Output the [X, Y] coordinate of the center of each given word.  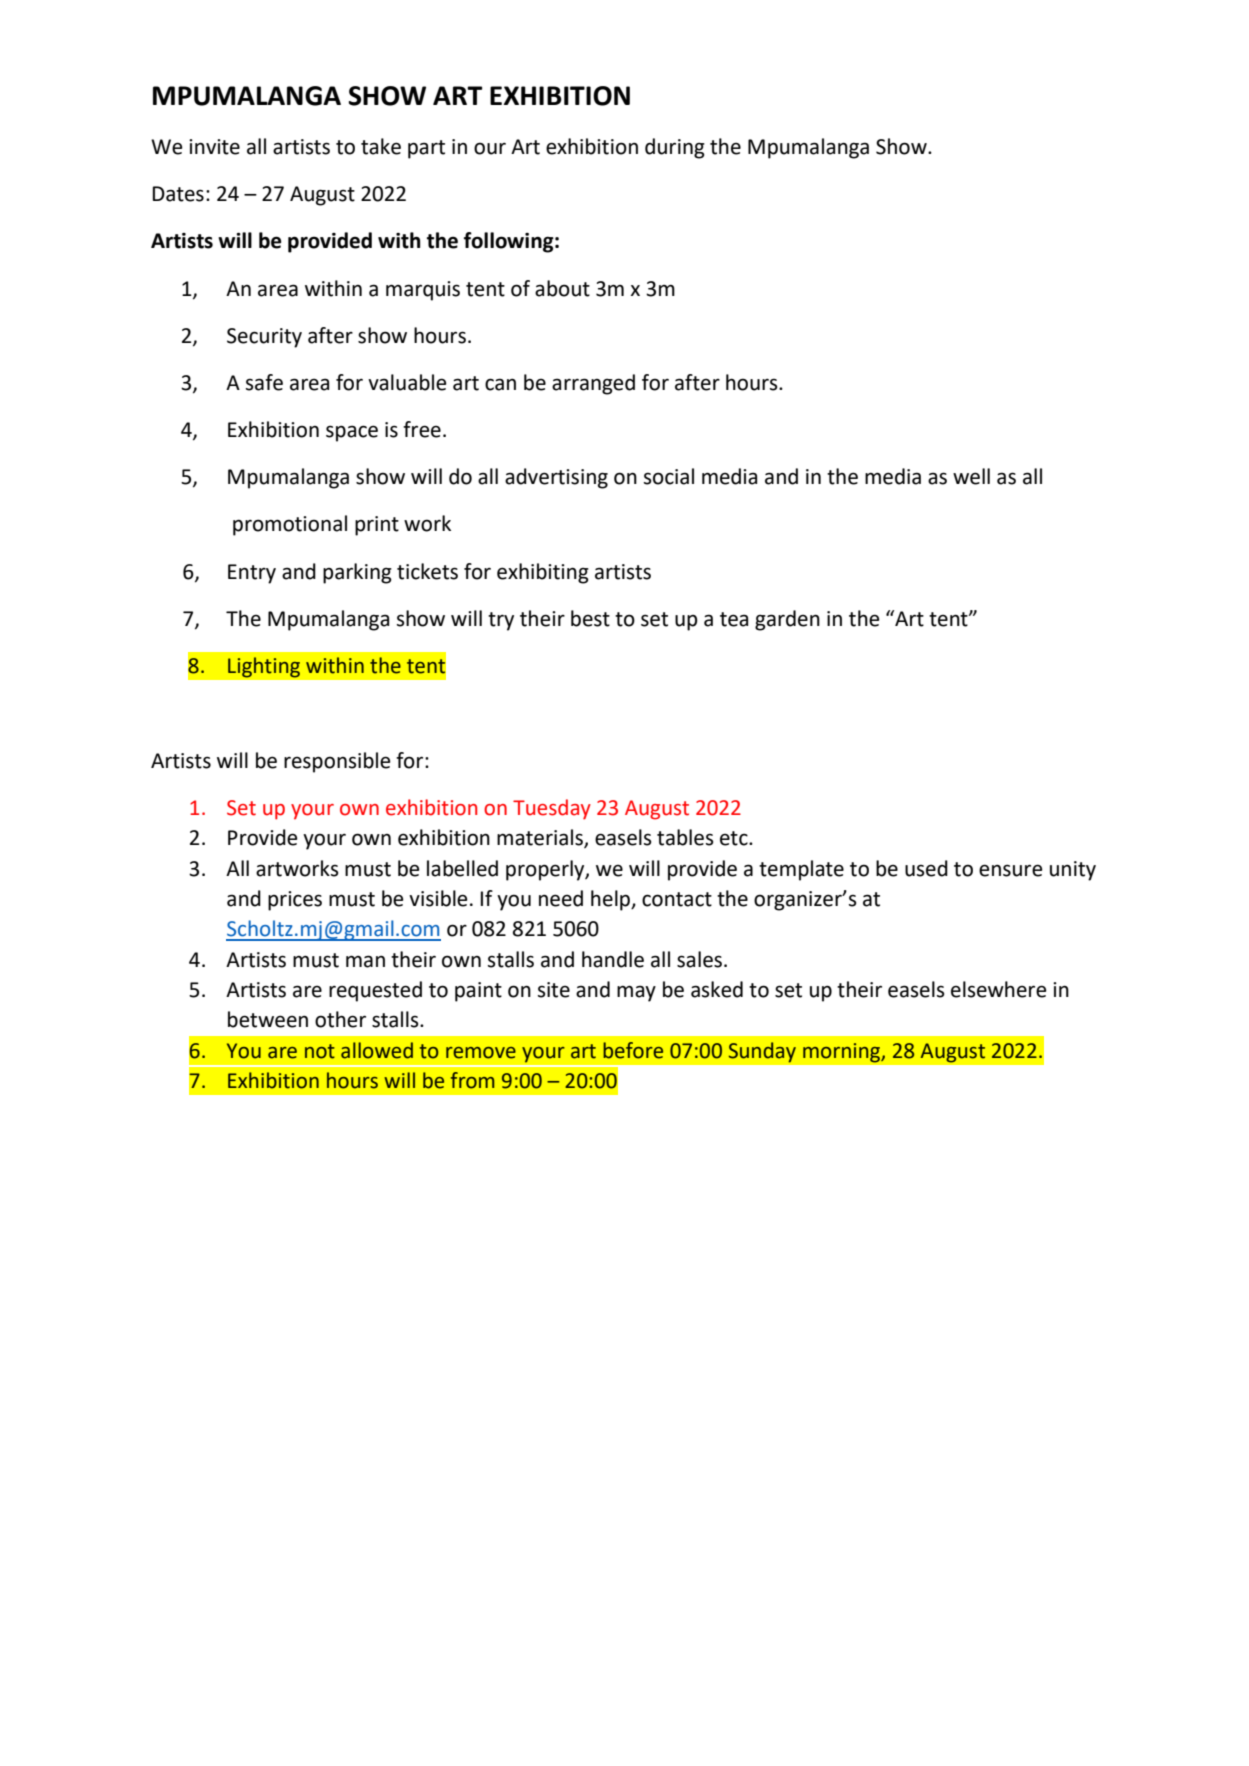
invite [214, 147]
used [926, 868]
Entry [252, 574]
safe [264, 382]
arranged [593, 384]
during [675, 148]
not [320, 1051]
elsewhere [999, 989]
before [633, 1050]
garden [787, 620]
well [971, 476]
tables [685, 837]
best [590, 618]
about [562, 288]
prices [295, 901]
